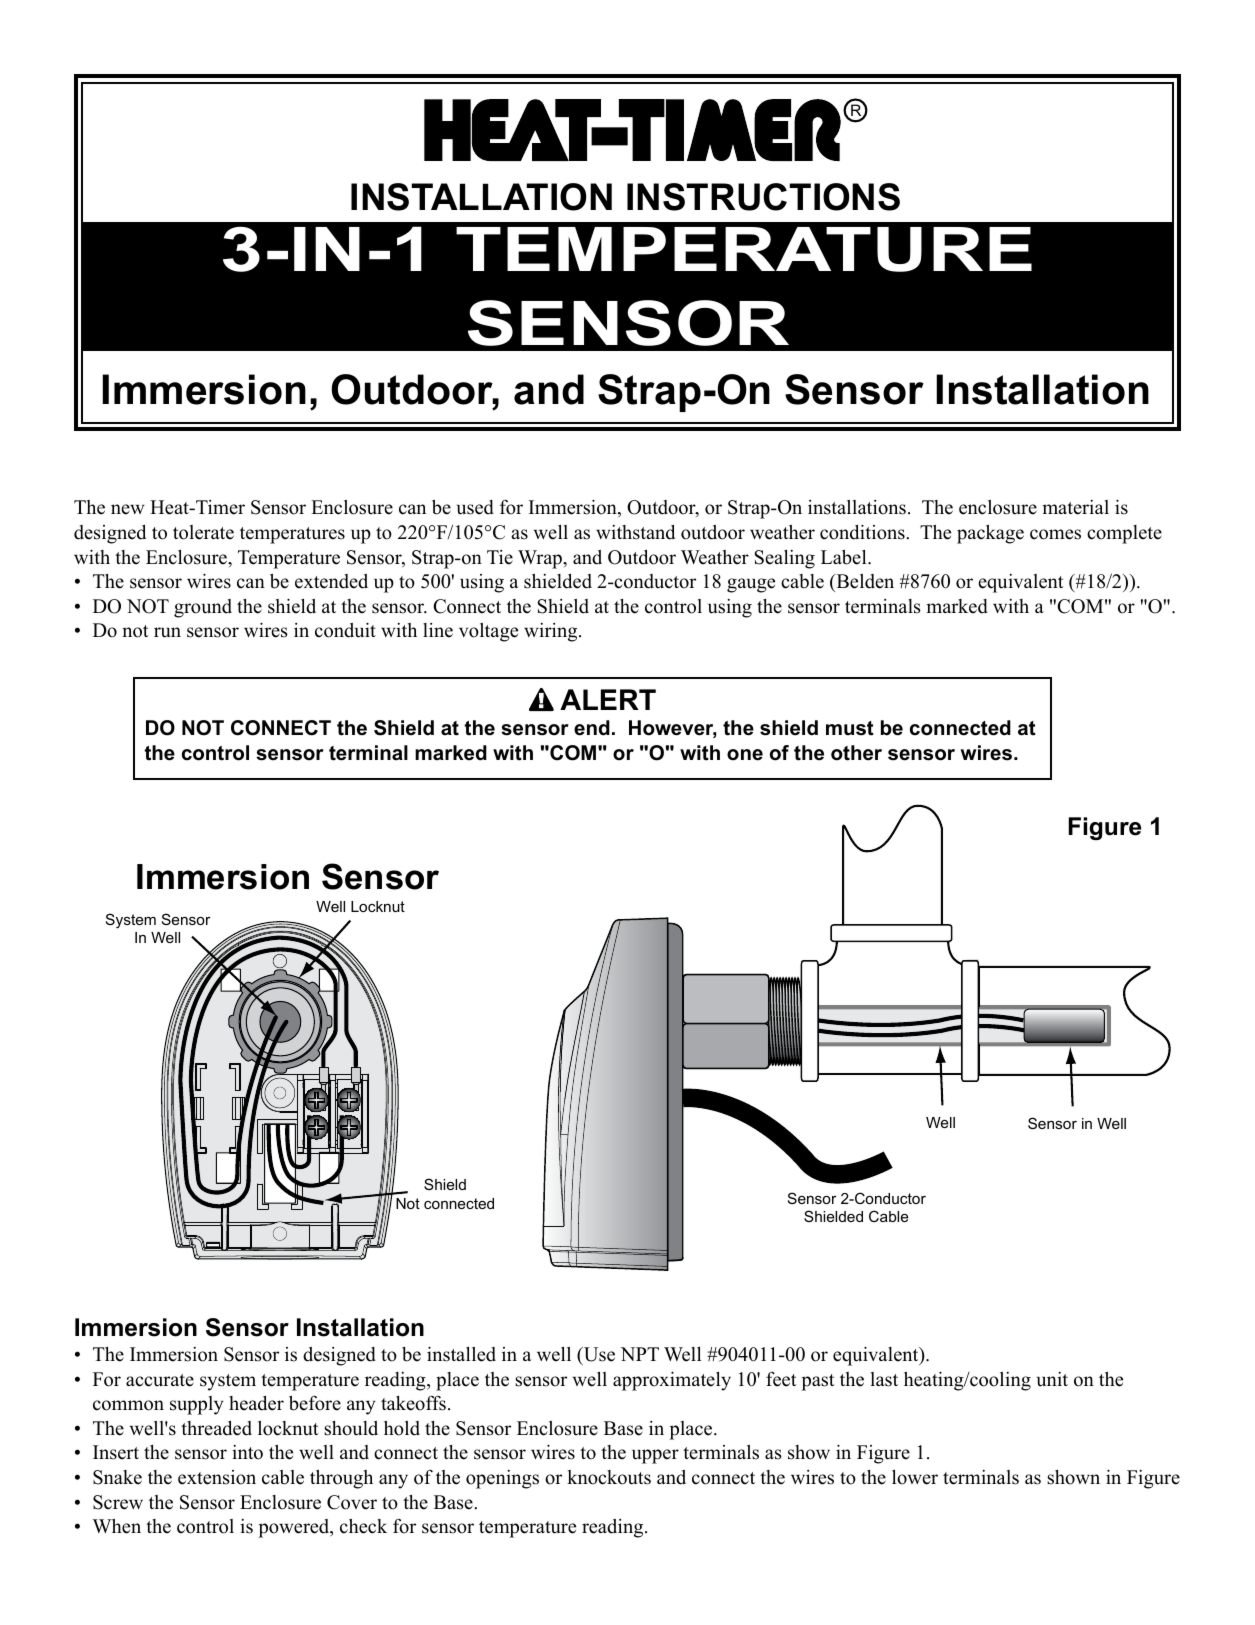  Describe the element at coordinates (1075, 507) in the page. I see `material` at that location.
